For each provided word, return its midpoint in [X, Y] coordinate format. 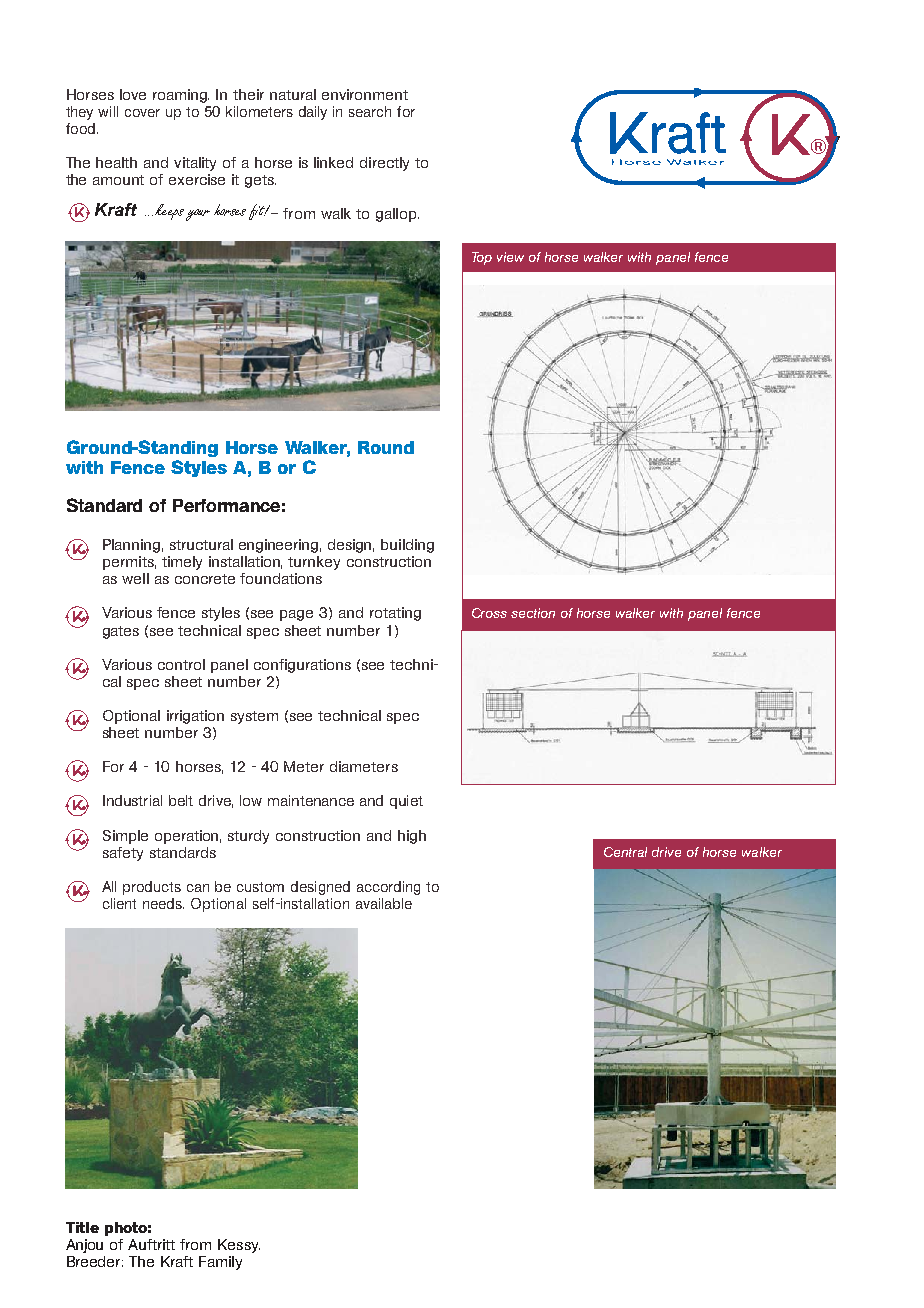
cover [142, 113]
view [510, 257]
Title [82, 1227]
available [384, 903]
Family [220, 1263]
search [370, 111]
